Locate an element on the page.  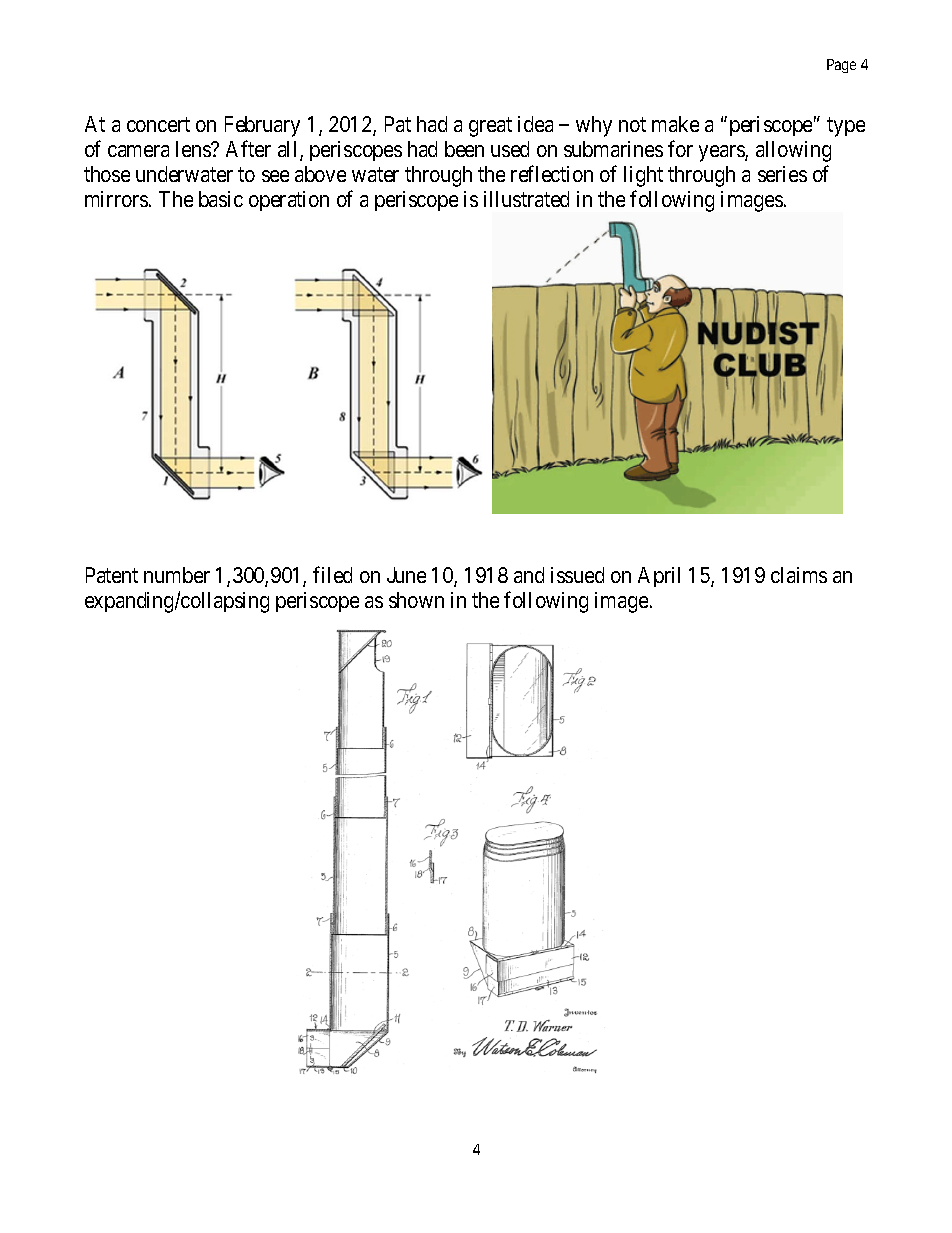
series is located at coordinates (782, 174).
